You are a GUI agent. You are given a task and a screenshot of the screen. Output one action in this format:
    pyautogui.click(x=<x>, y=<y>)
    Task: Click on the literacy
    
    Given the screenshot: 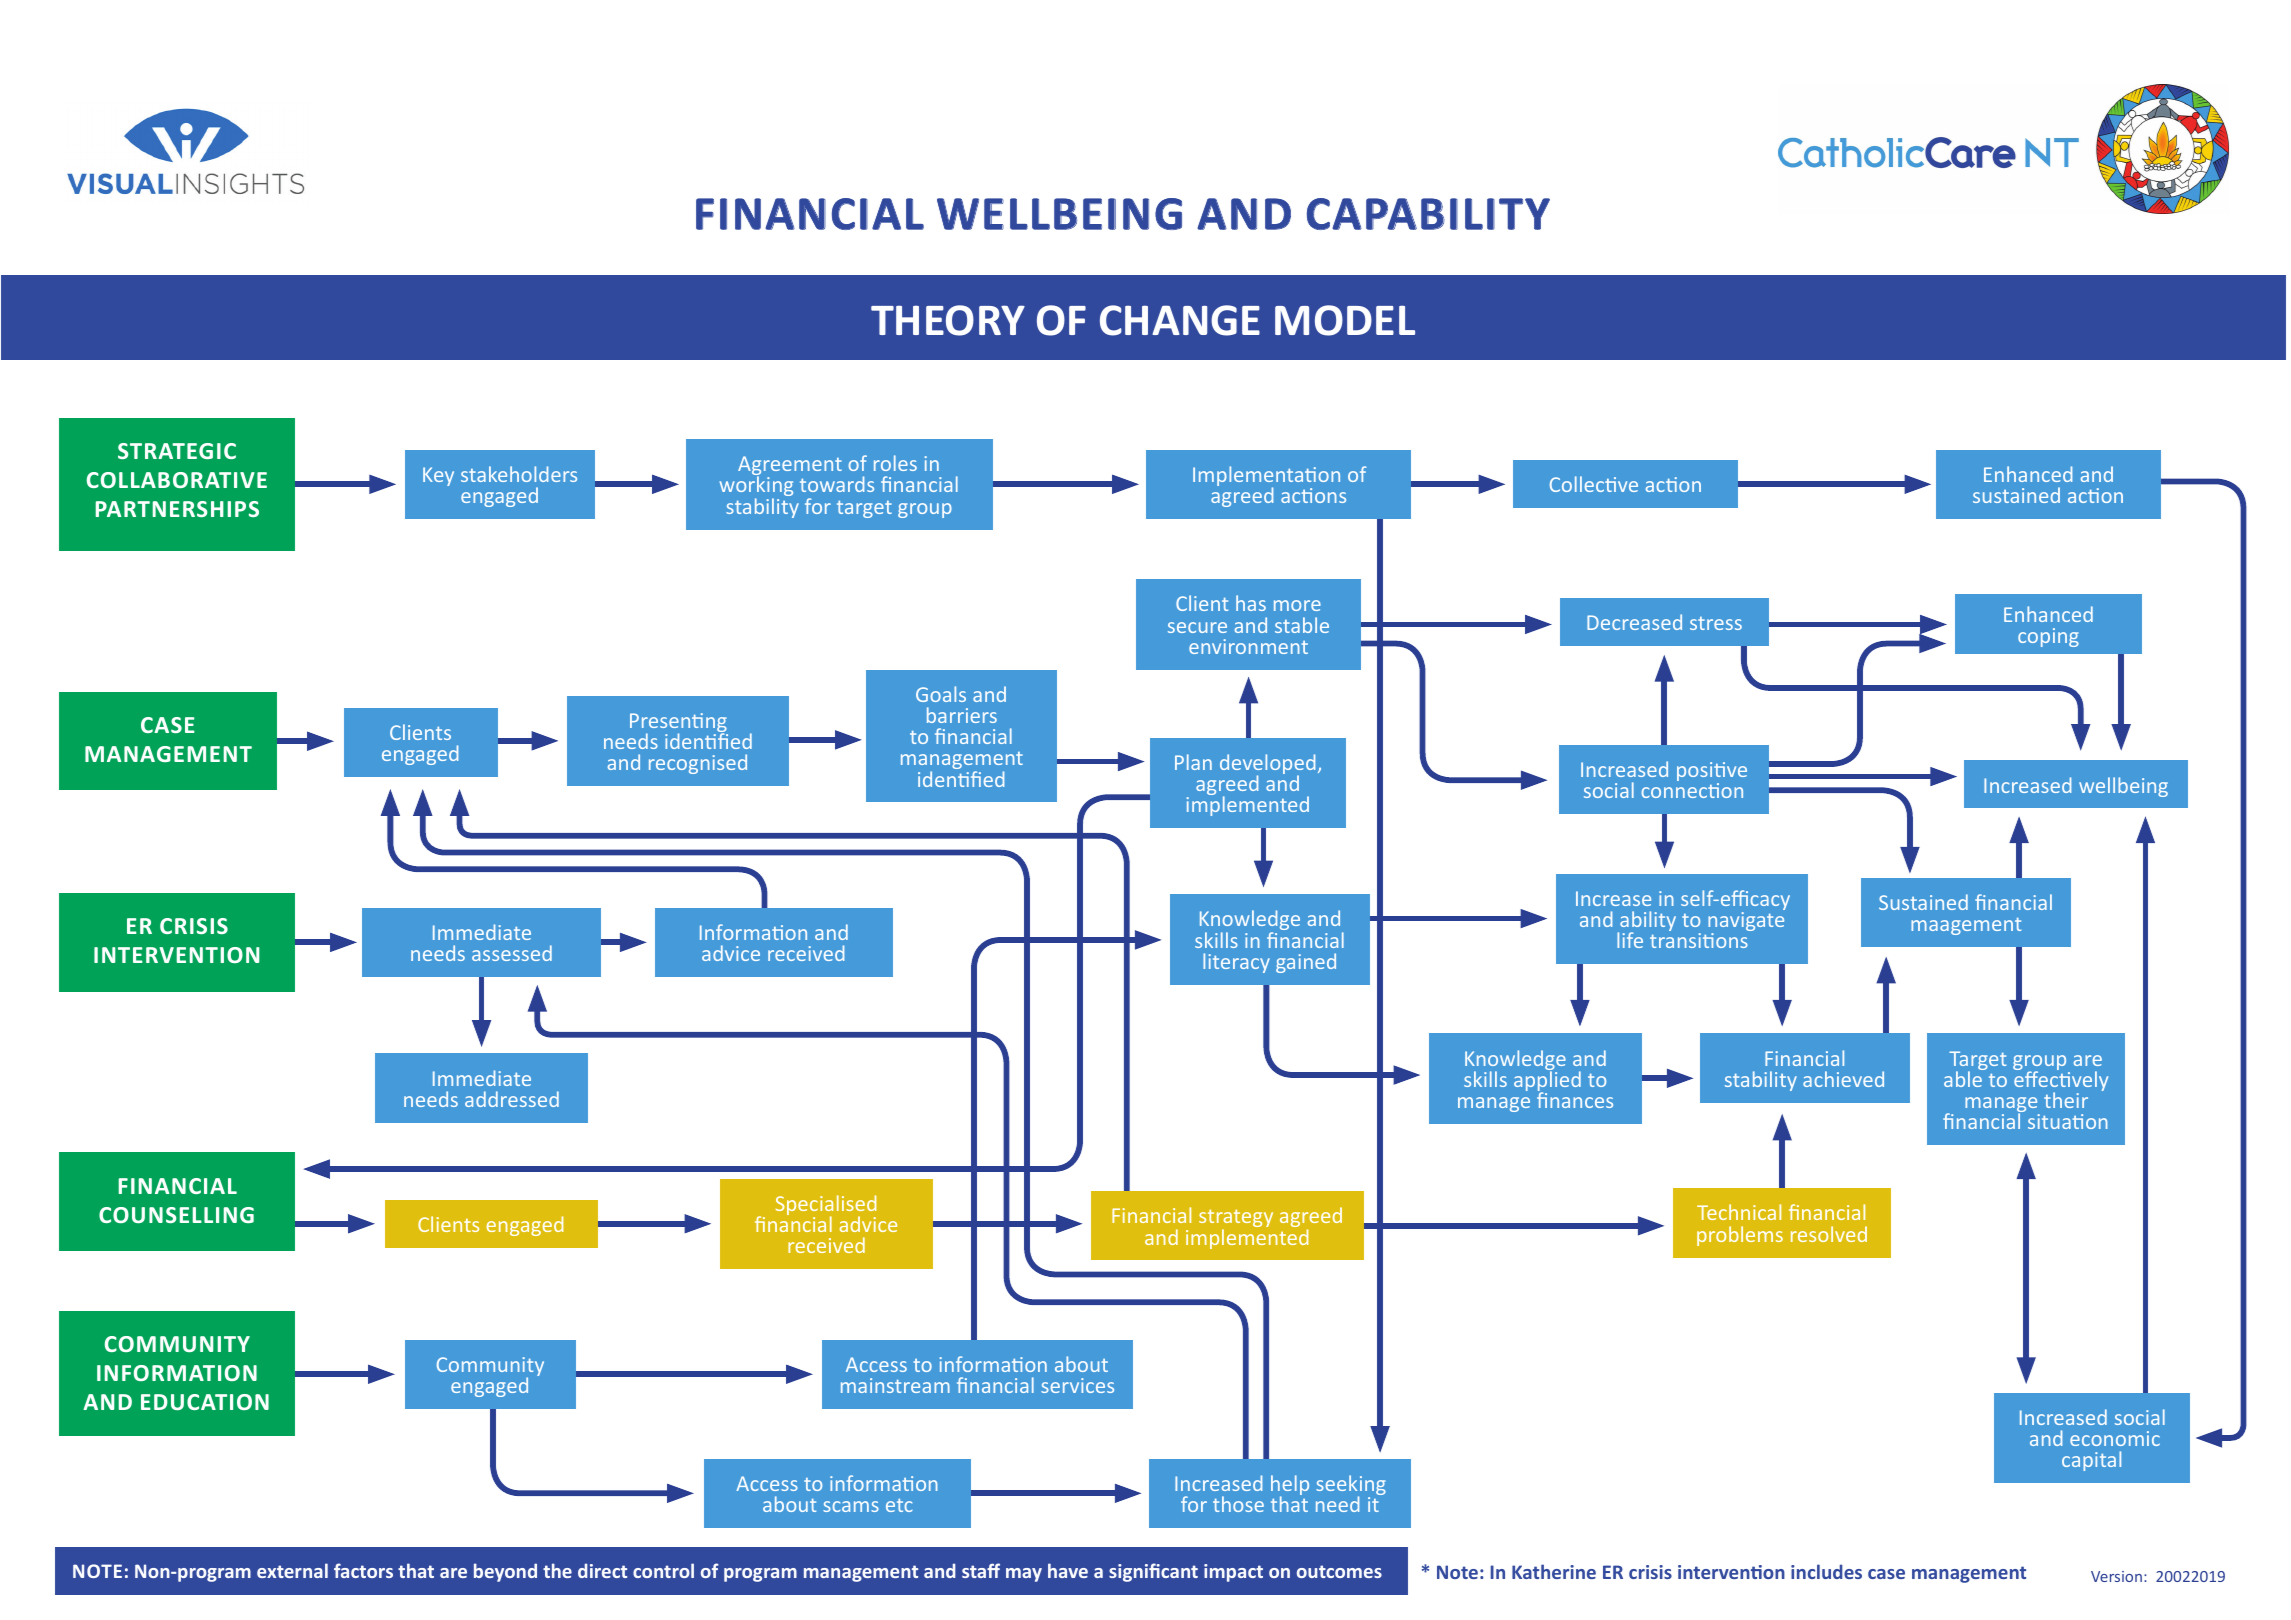 What is the action you would take?
    pyautogui.click(x=1236, y=963)
